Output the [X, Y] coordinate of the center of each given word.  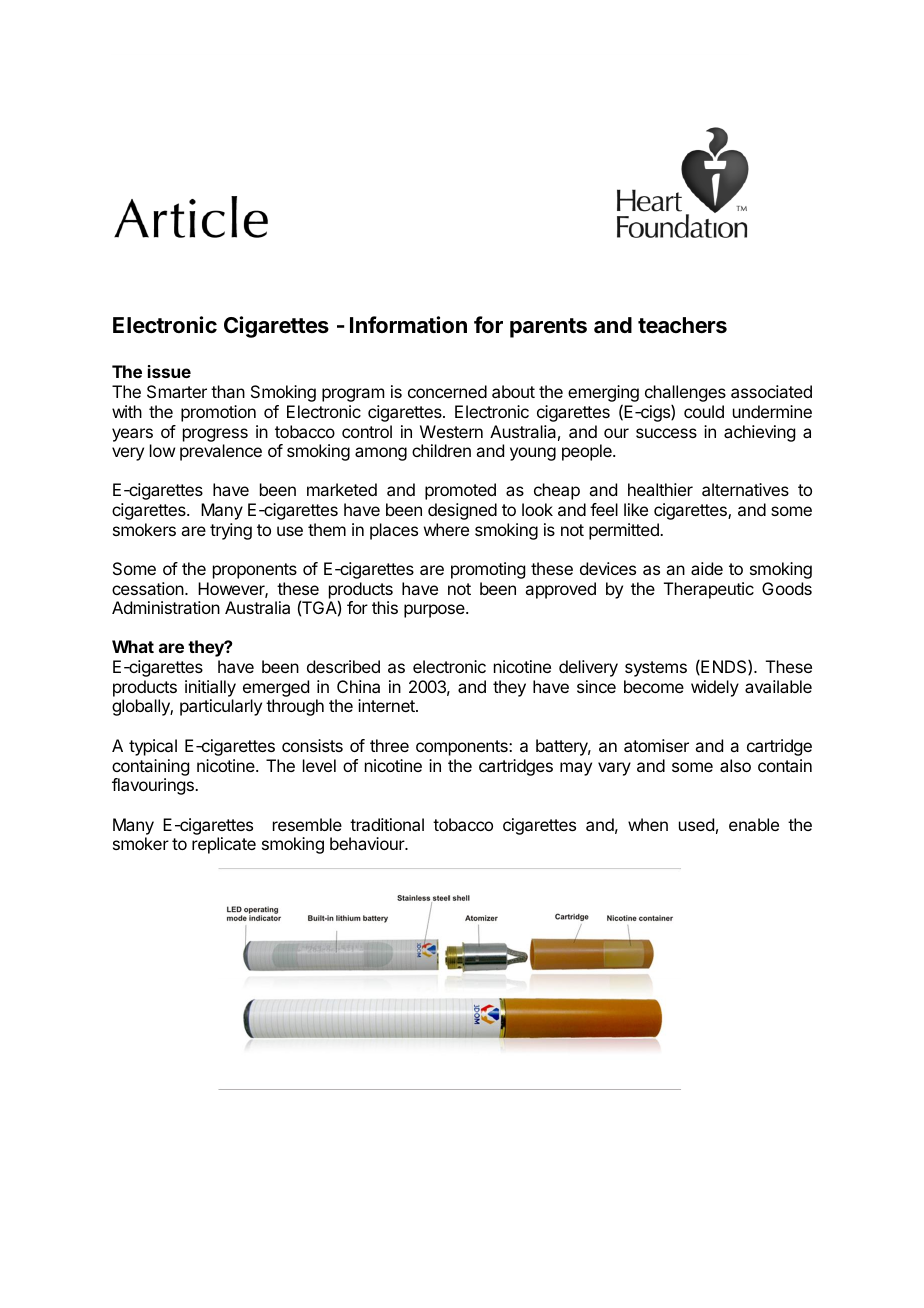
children [441, 450]
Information [408, 324]
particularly [221, 707]
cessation [148, 588]
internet [387, 705]
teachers [682, 325]
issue [169, 371]
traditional [387, 824]
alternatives [745, 489]
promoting [488, 570]
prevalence [221, 452]
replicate [224, 845]
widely [715, 688]
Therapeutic [709, 590]
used [696, 824]
